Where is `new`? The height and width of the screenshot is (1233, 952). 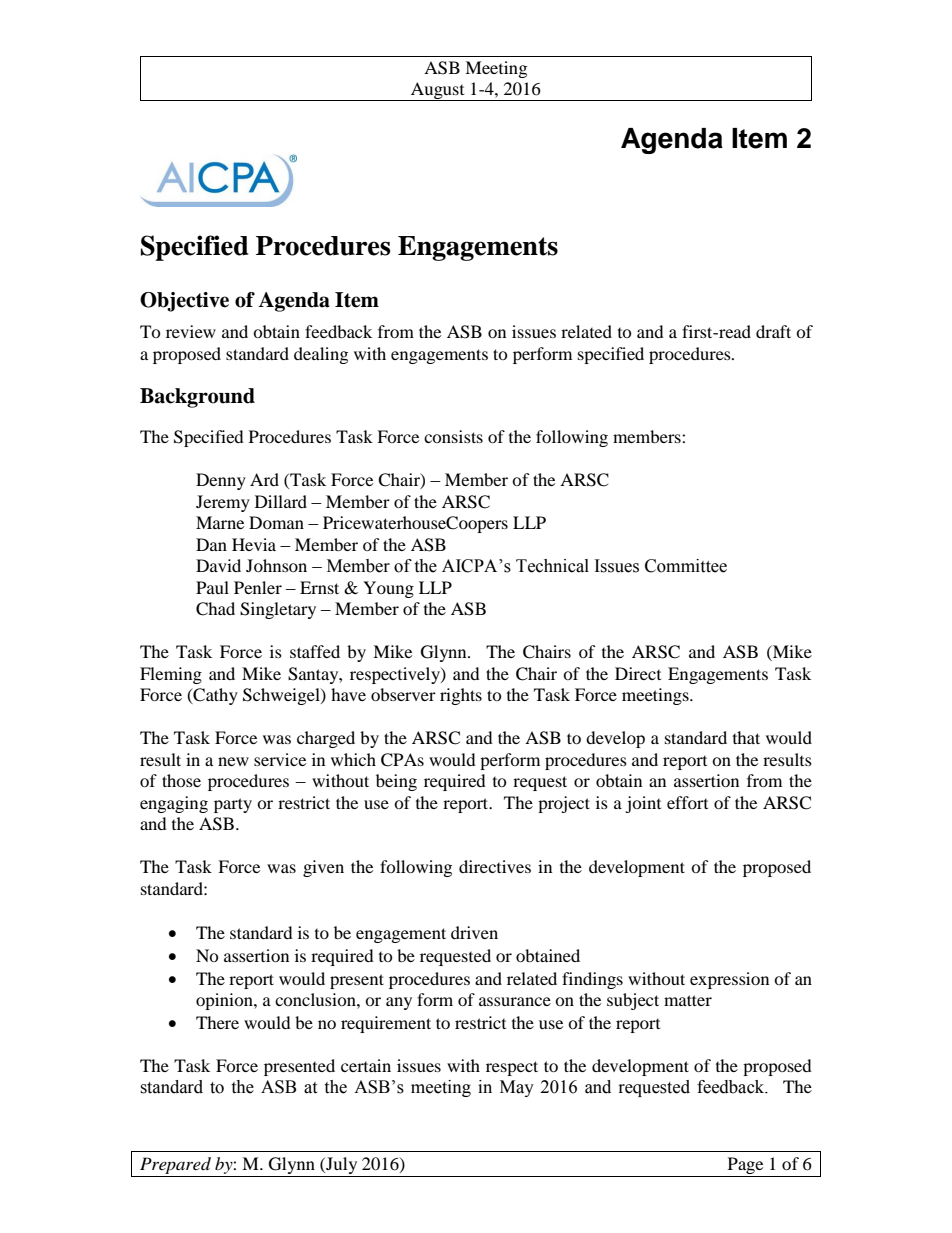
new is located at coordinates (233, 761).
